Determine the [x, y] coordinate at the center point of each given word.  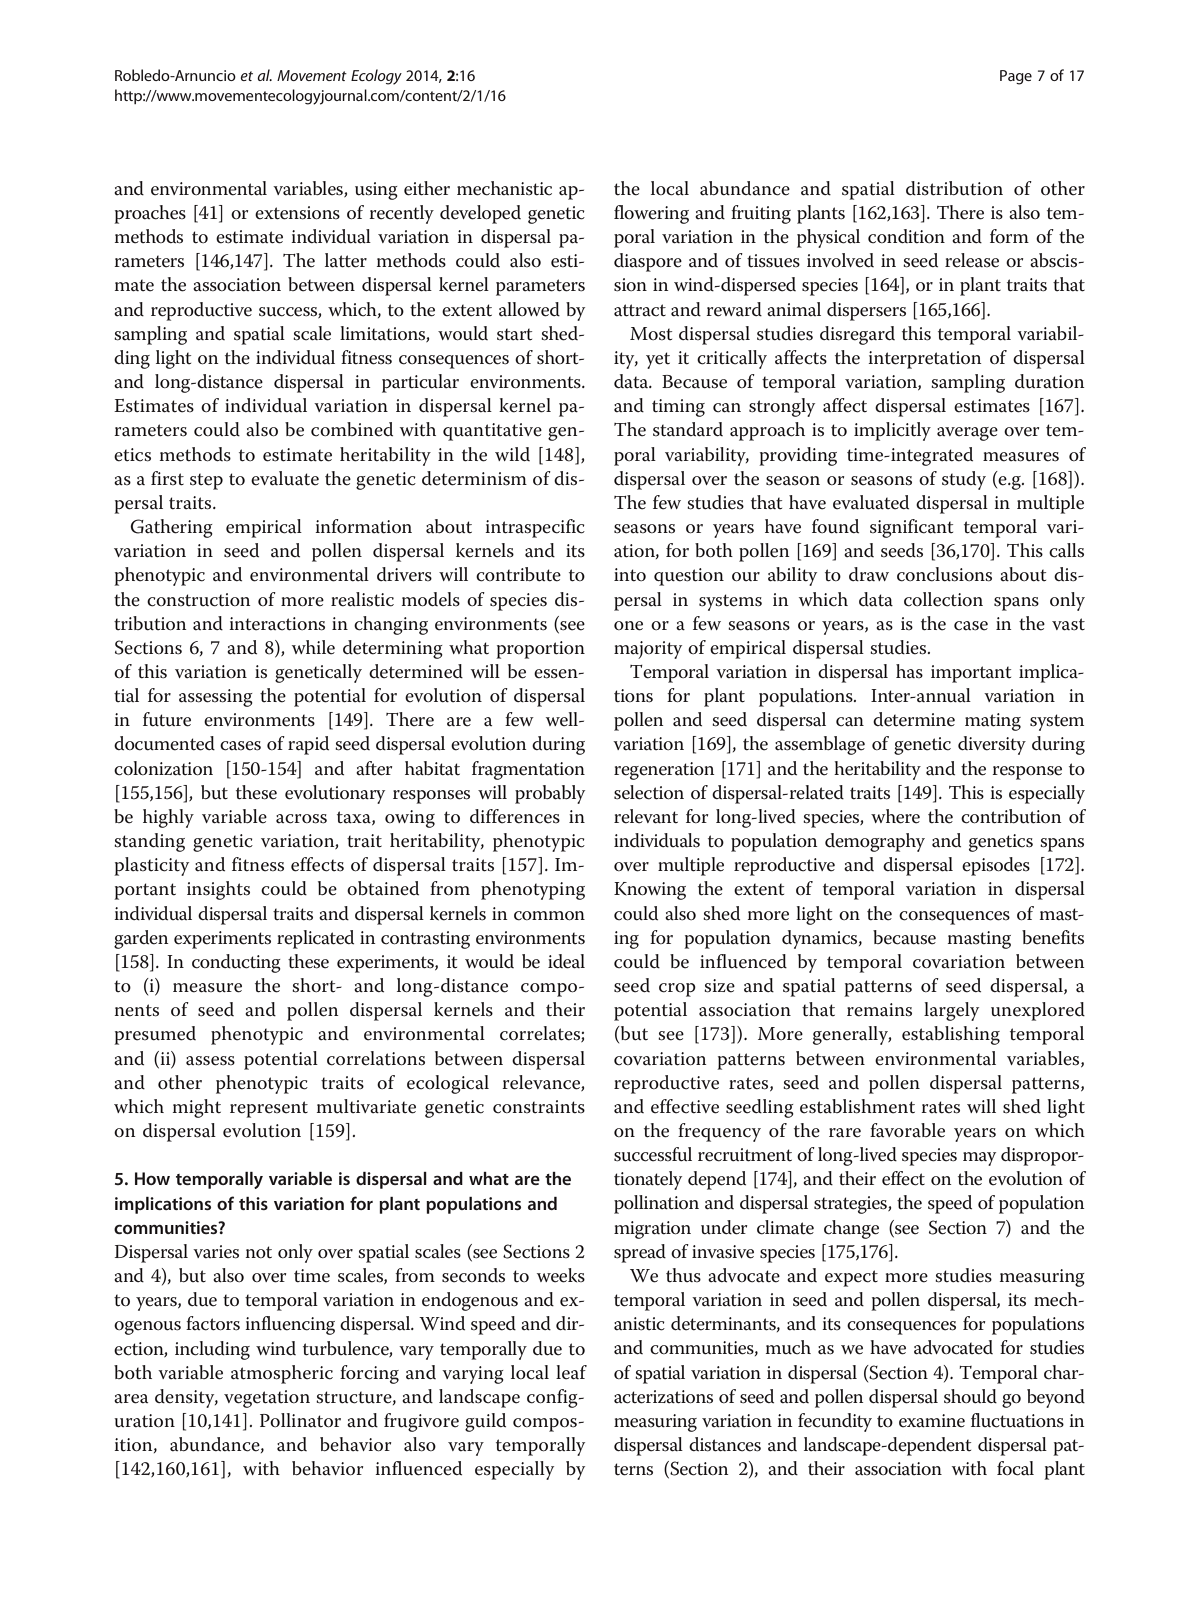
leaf [571, 1372]
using [376, 191]
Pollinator [300, 1420]
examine [932, 1421]
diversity [992, 745]
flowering [651, 214]
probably [550, 794]
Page [1016, 77]
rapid [308, 745]
